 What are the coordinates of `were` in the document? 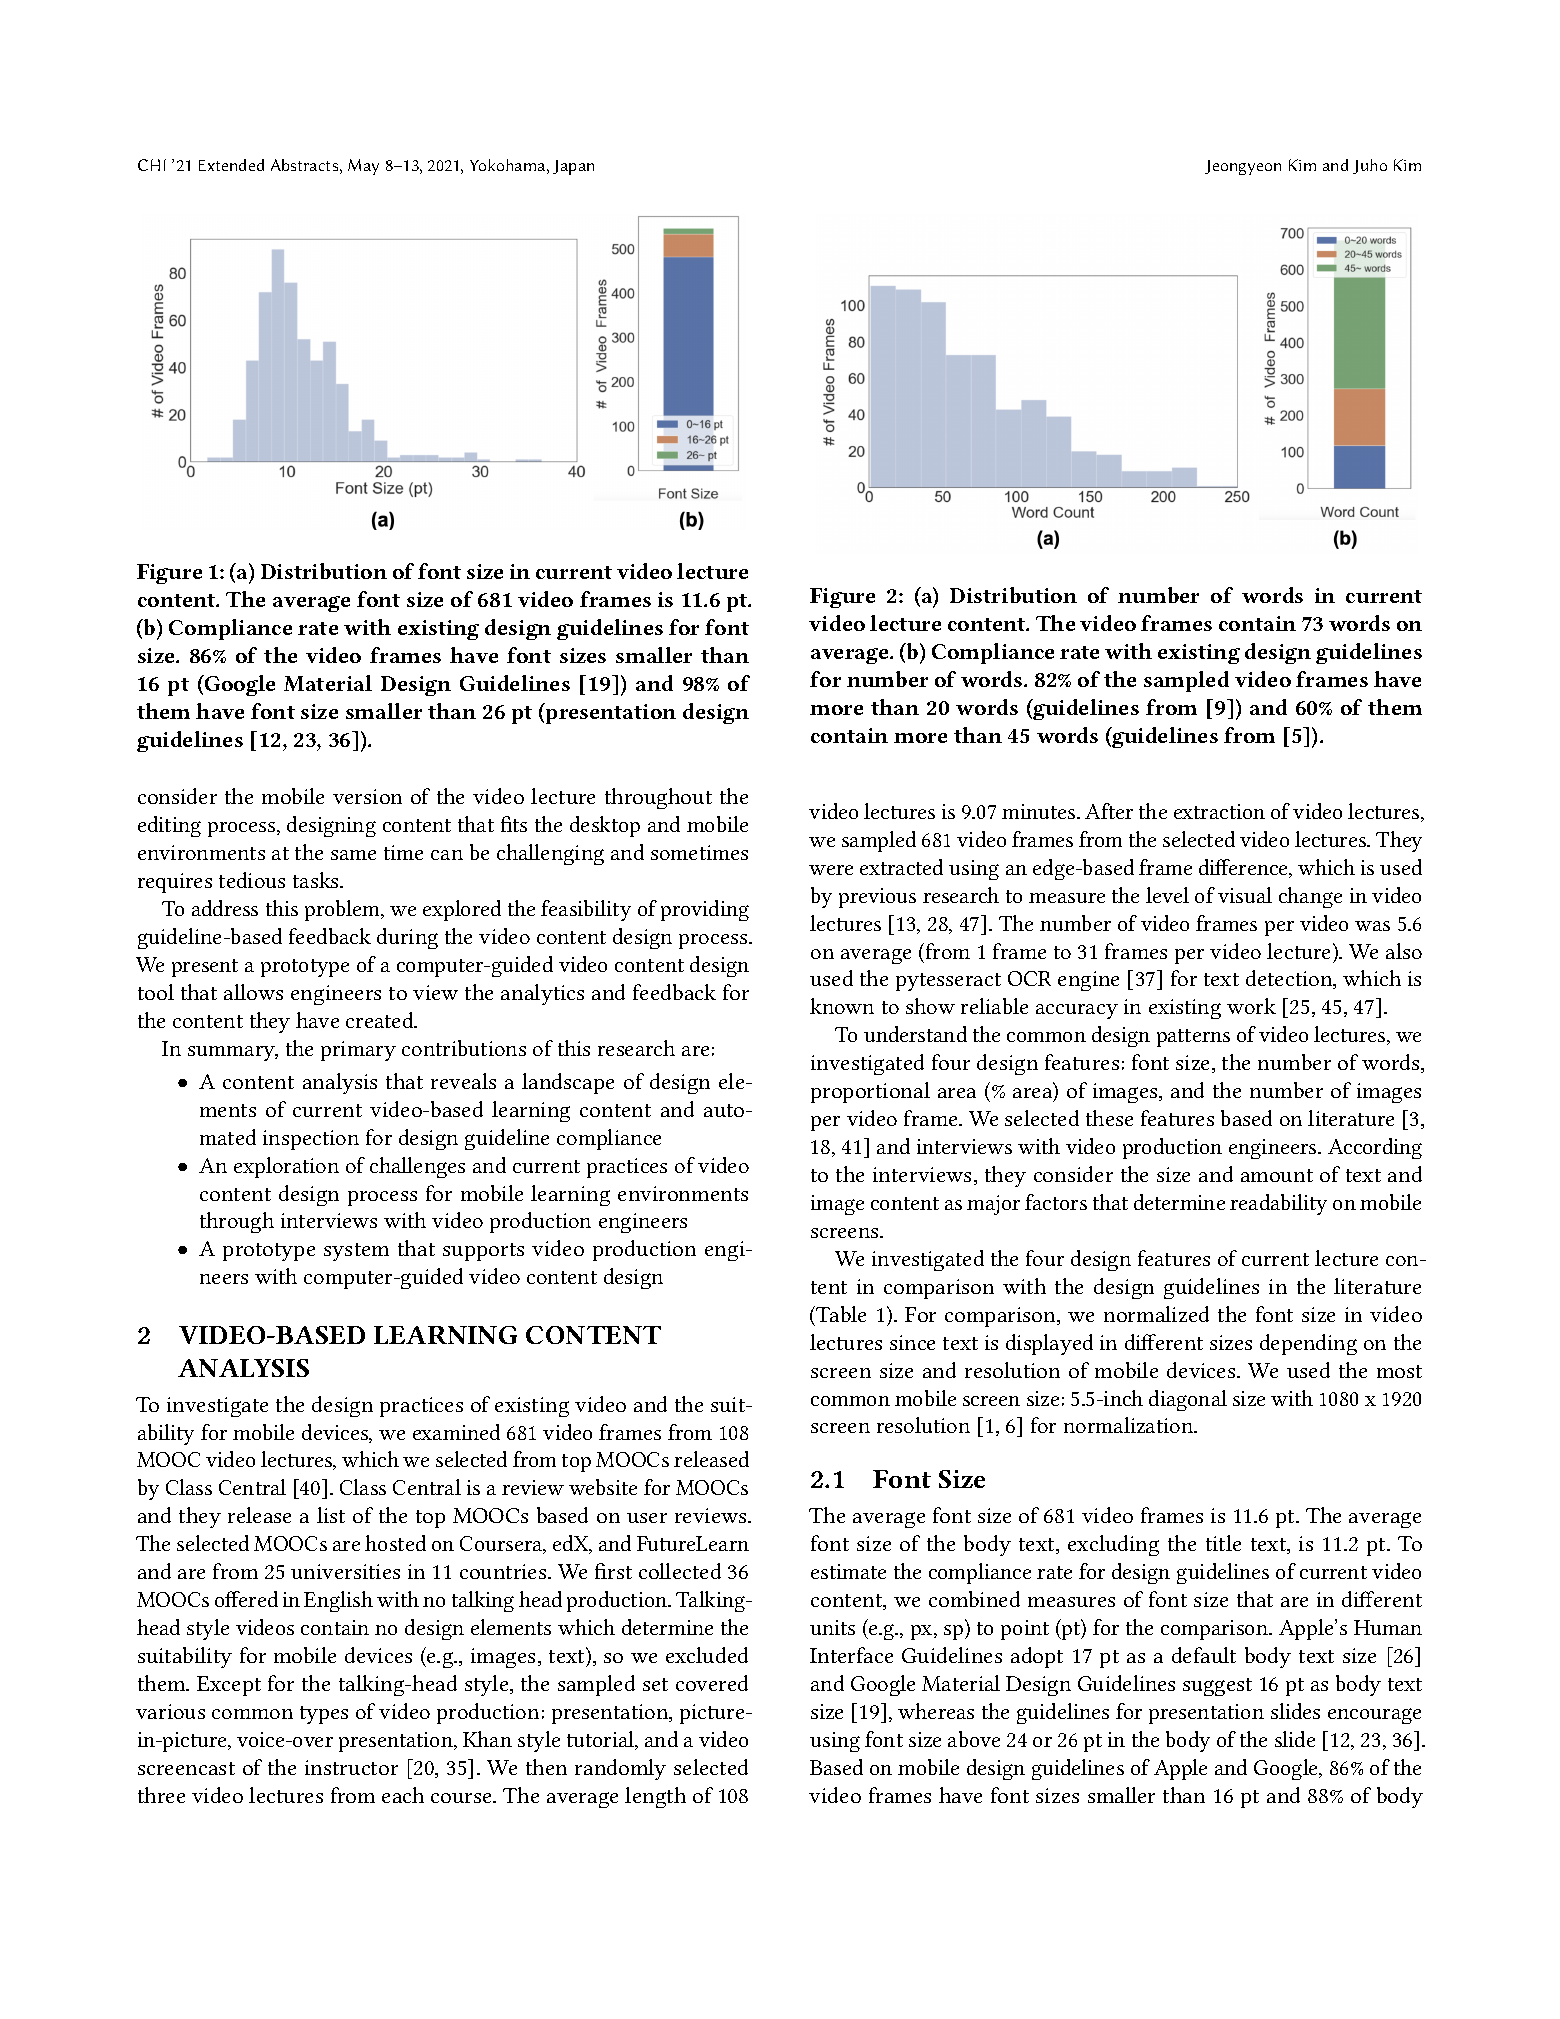 It's located at (831, 870).
